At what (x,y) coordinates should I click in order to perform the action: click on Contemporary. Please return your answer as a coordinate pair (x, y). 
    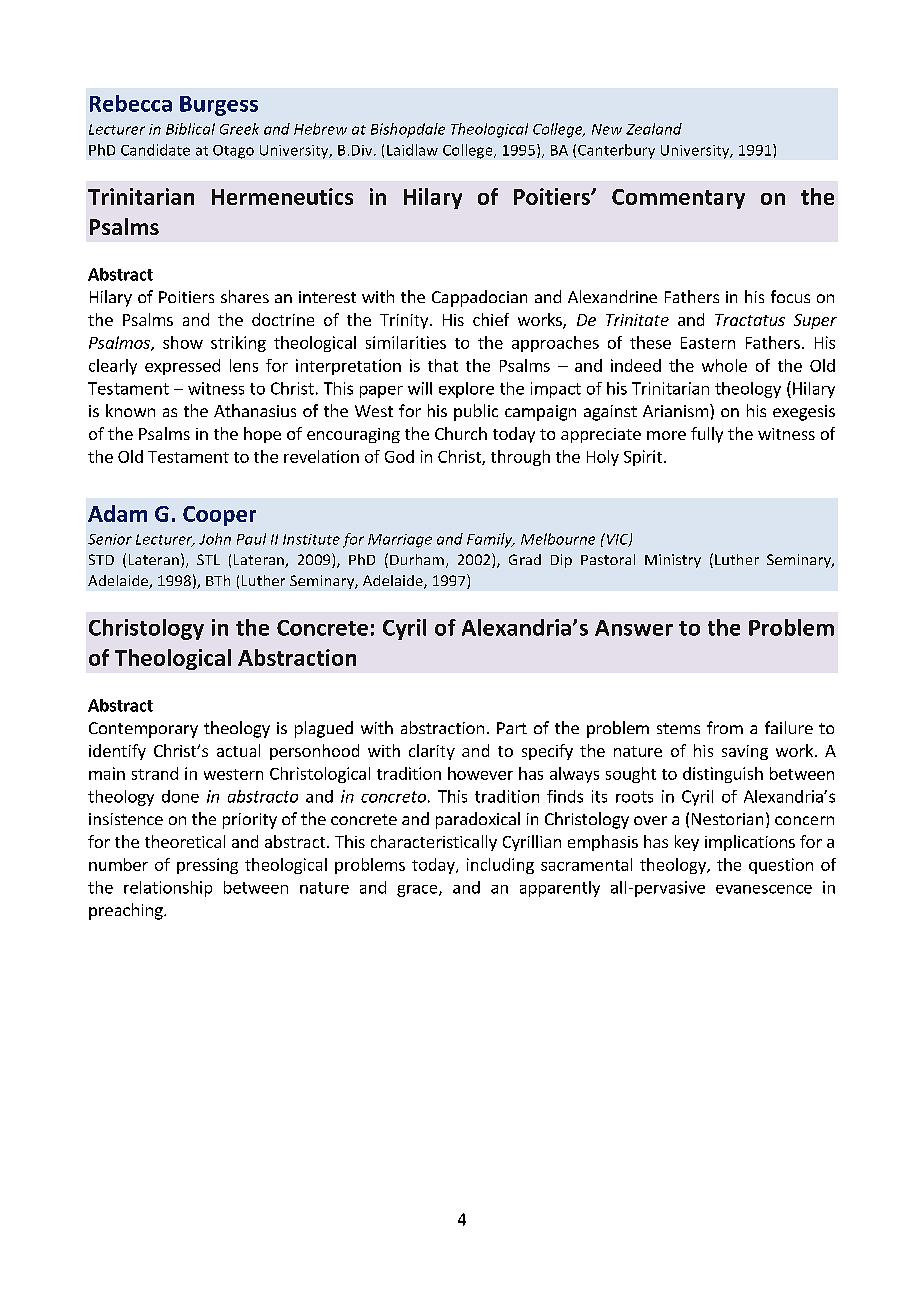
    Looking at the image, I should click on (143, 730).
